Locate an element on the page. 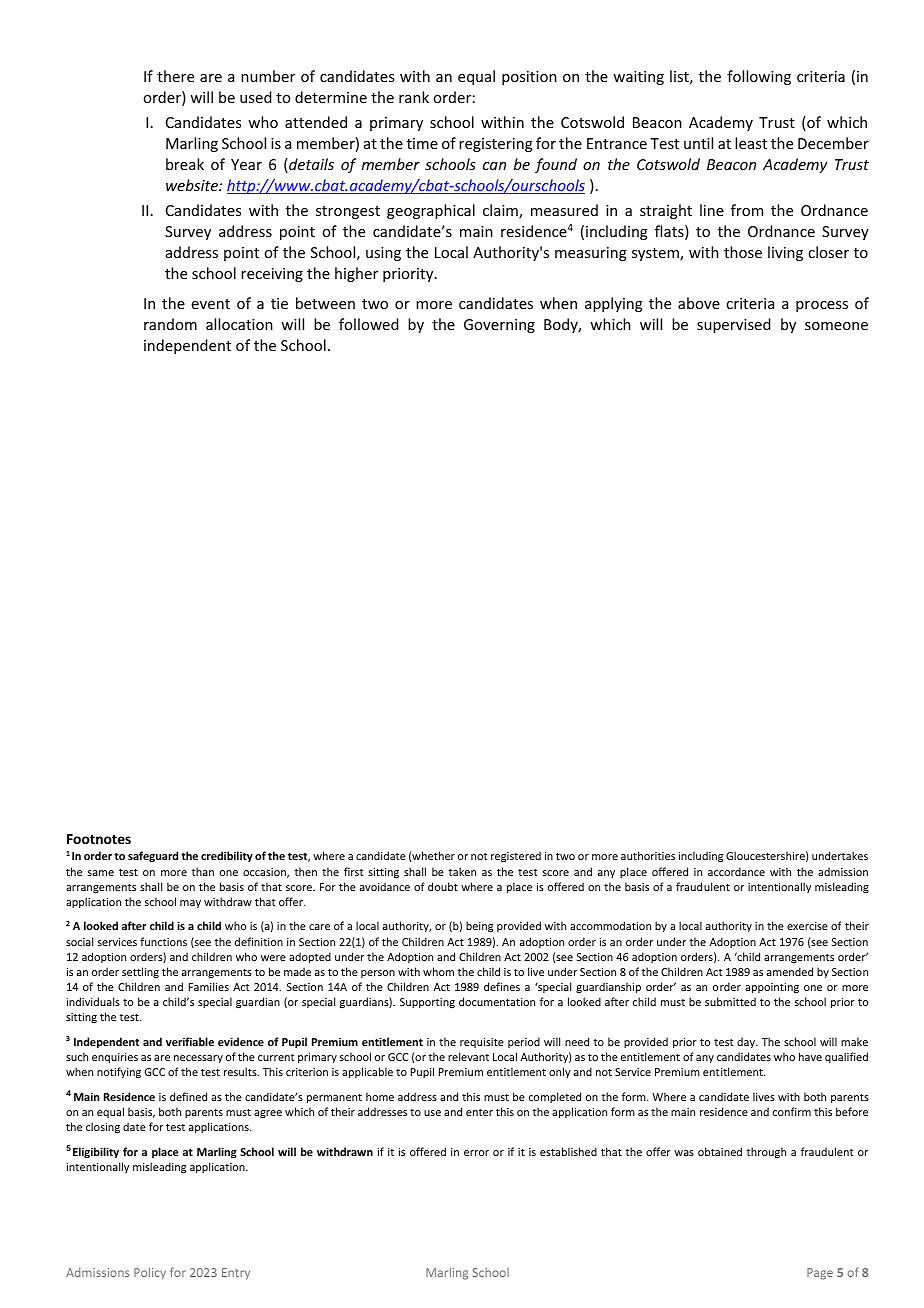 The width and height of the image is (924, 1308). random is located at coordinates (170, 324).
